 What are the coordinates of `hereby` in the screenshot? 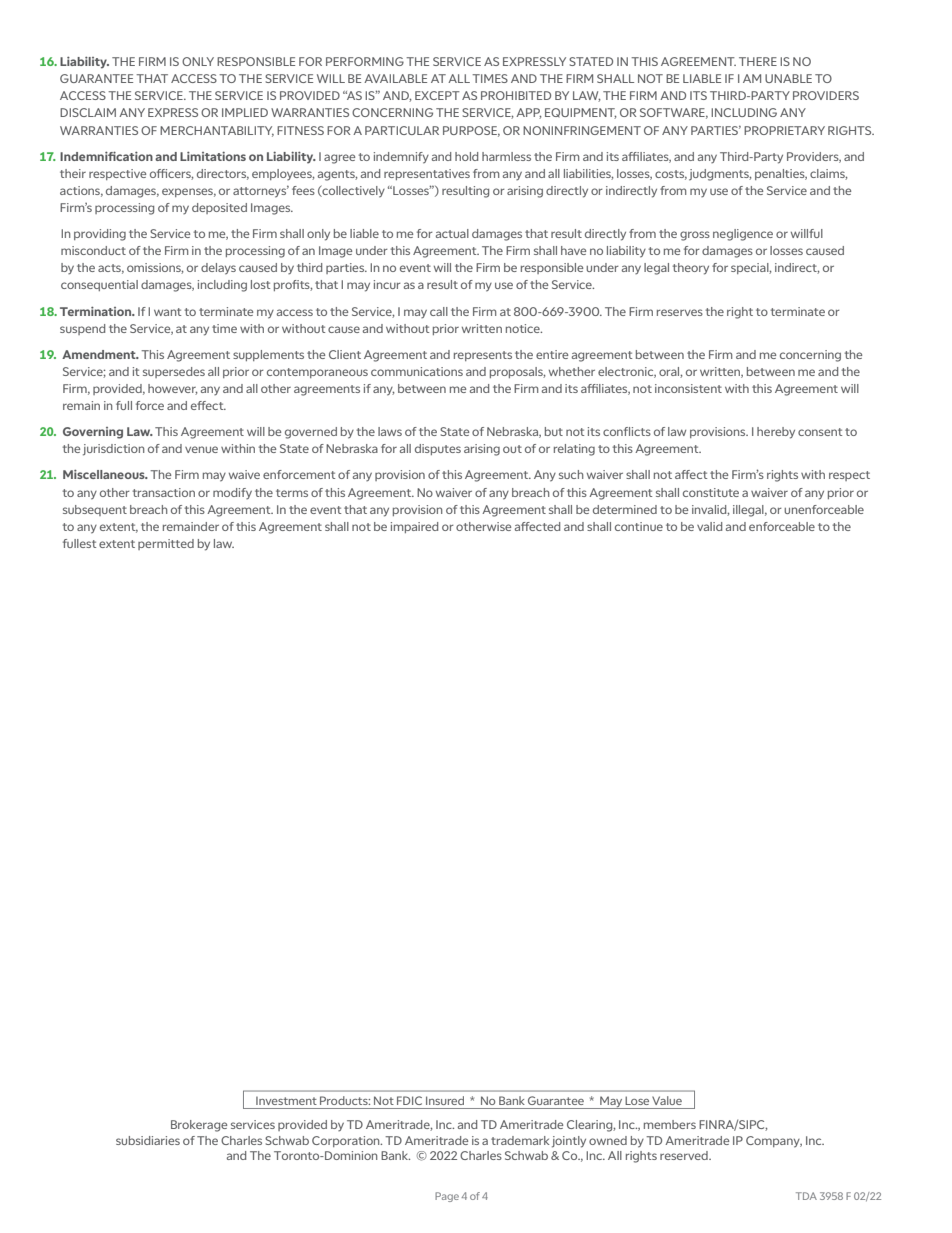 It's located at (776, 433).
